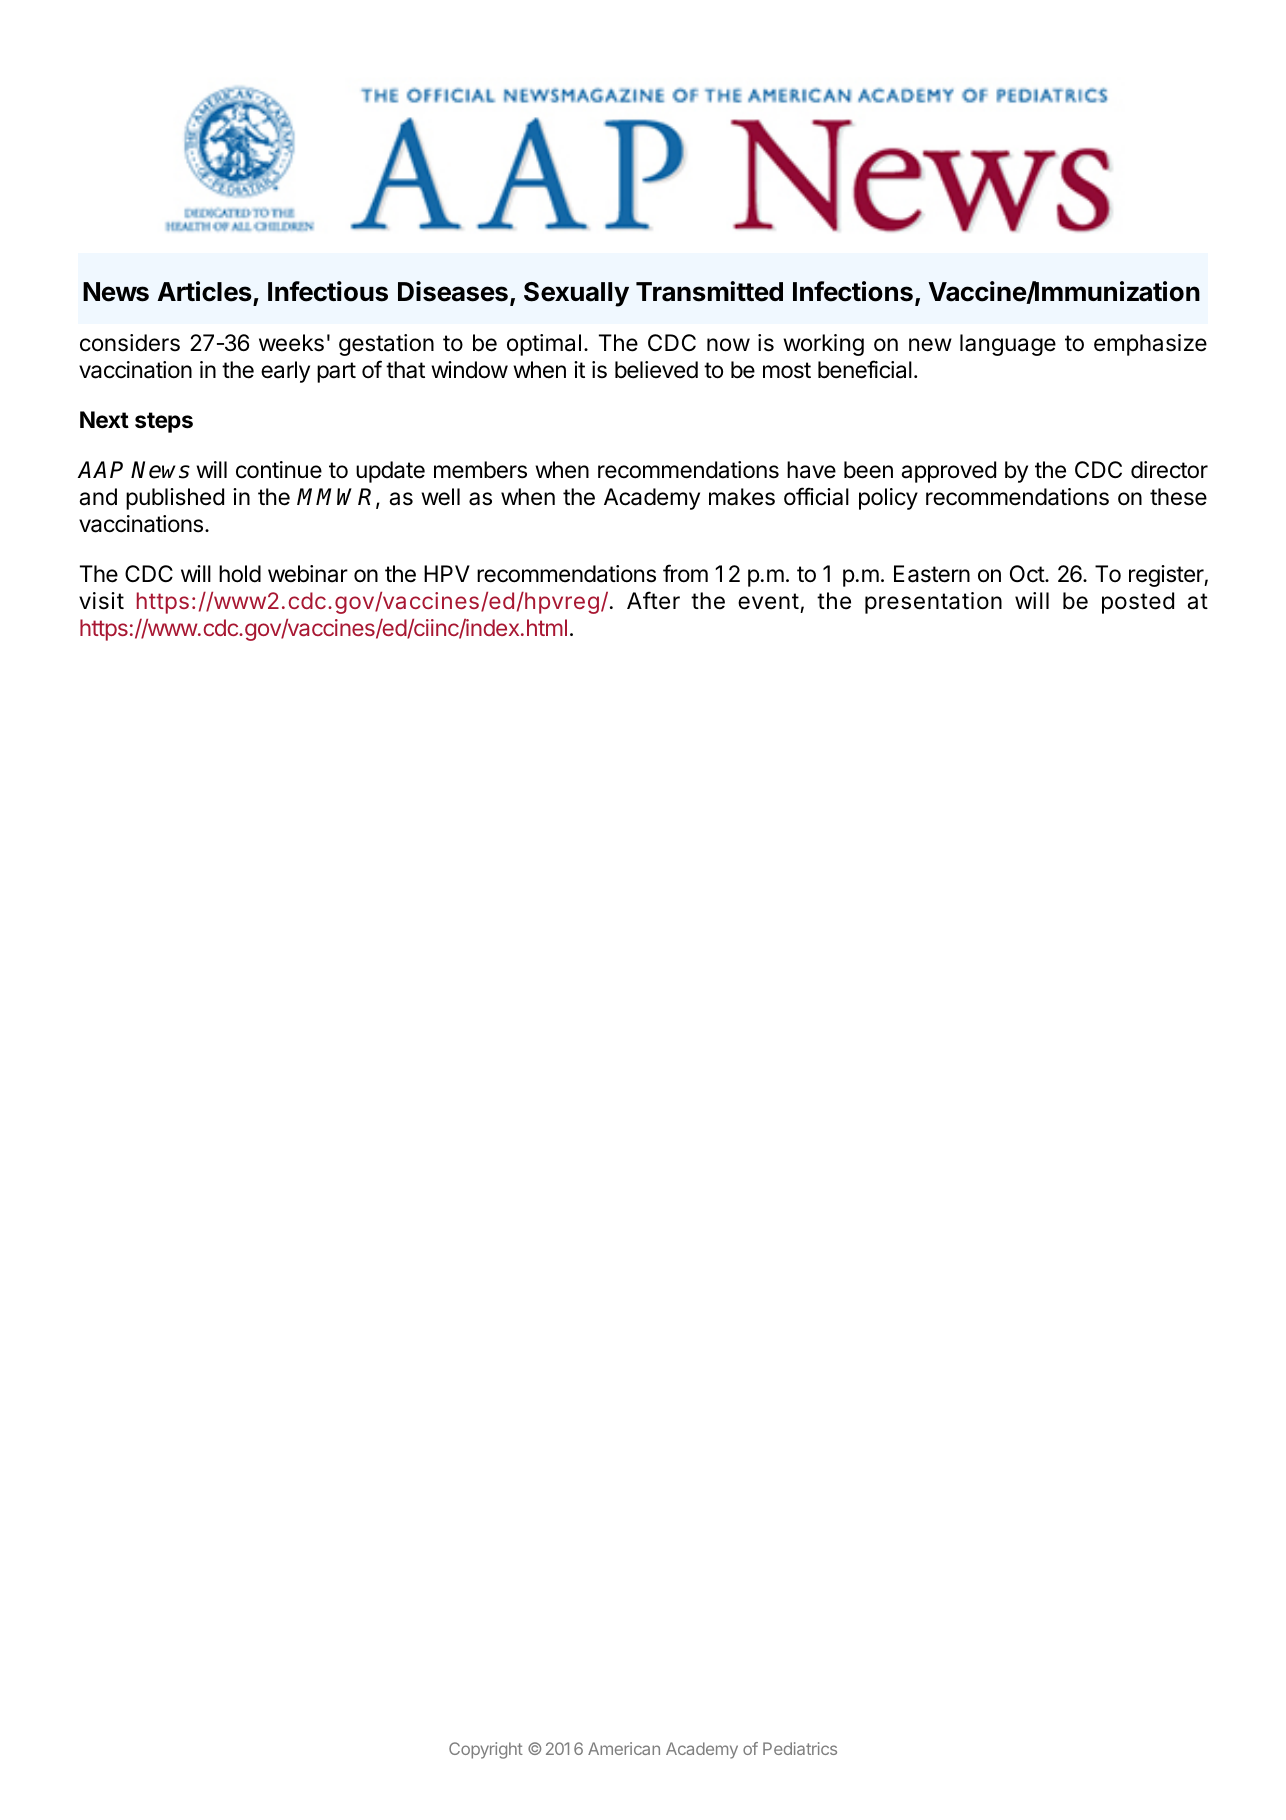 This screenshot has height=1820, width=1286. What do you see at coordinates (656, 370) in the screenshot?
I see `believed` at bounding box center [656, 370].
